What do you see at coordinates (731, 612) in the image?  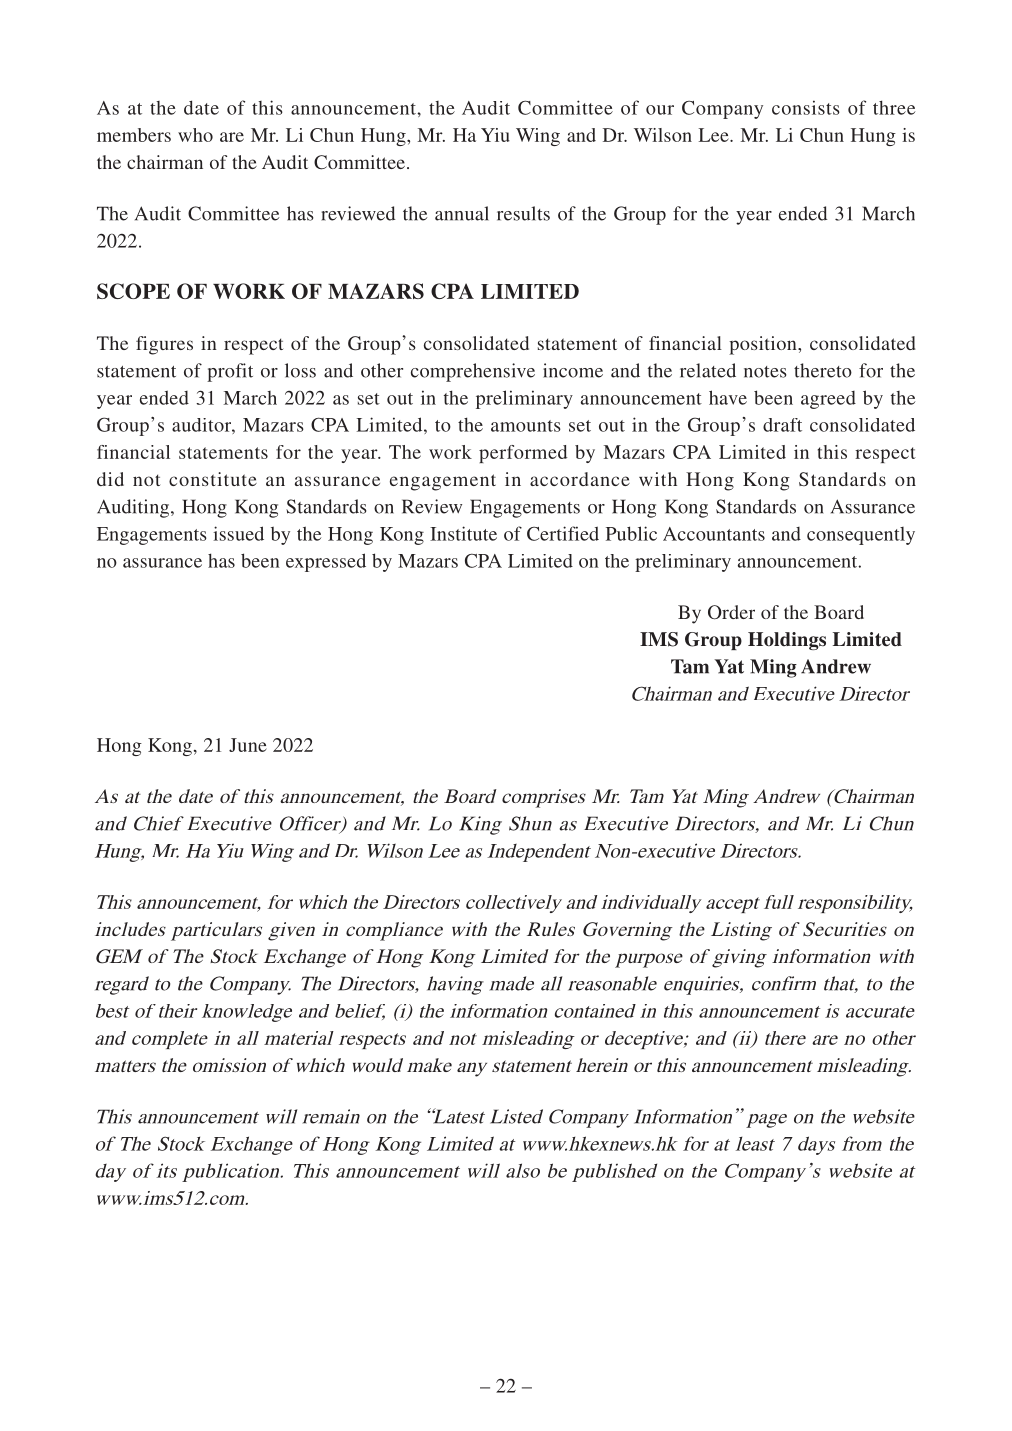 I see `Order` at bounding box center [731, 612].
